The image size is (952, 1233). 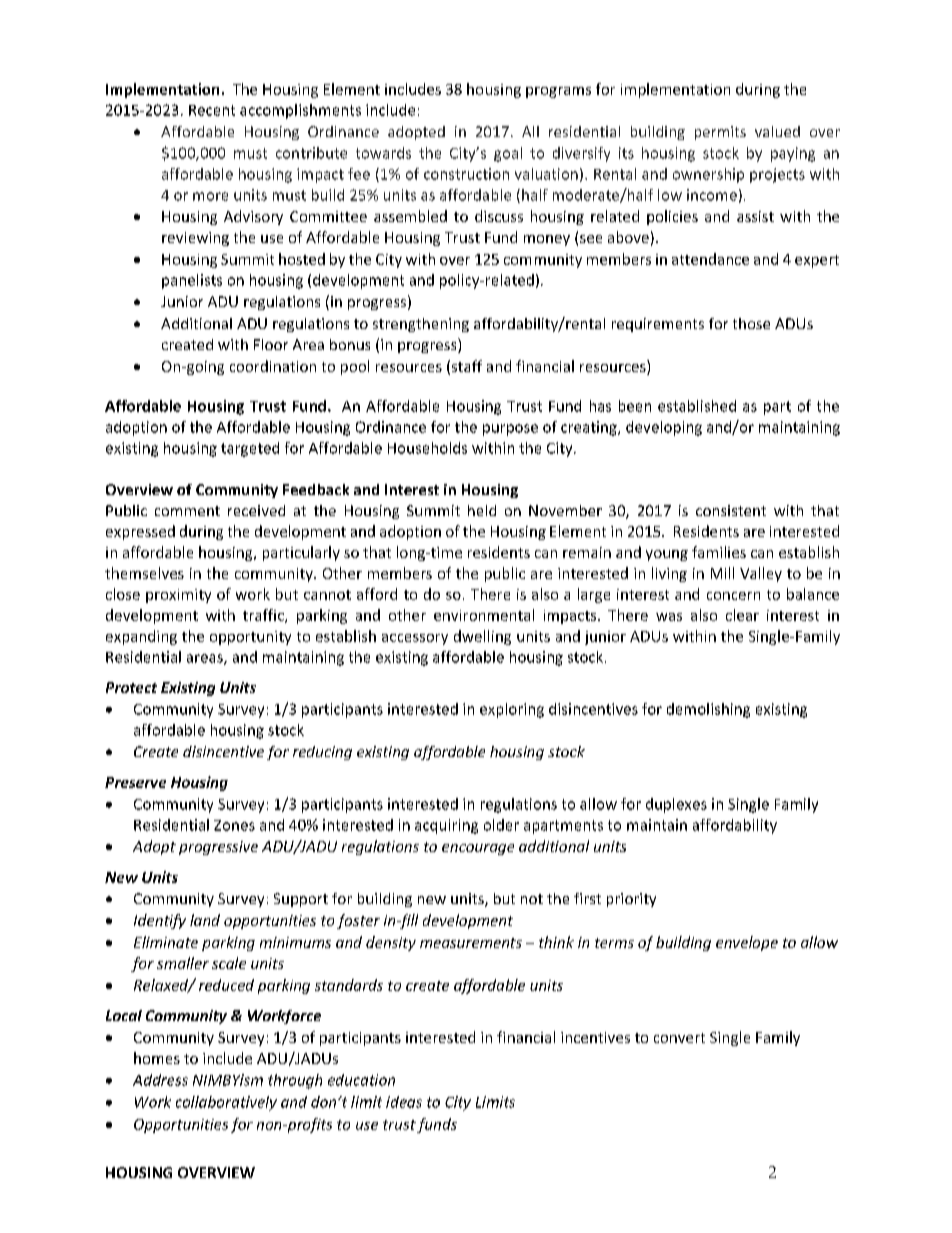 I want to click on concern, so click(x=733, y=596).
